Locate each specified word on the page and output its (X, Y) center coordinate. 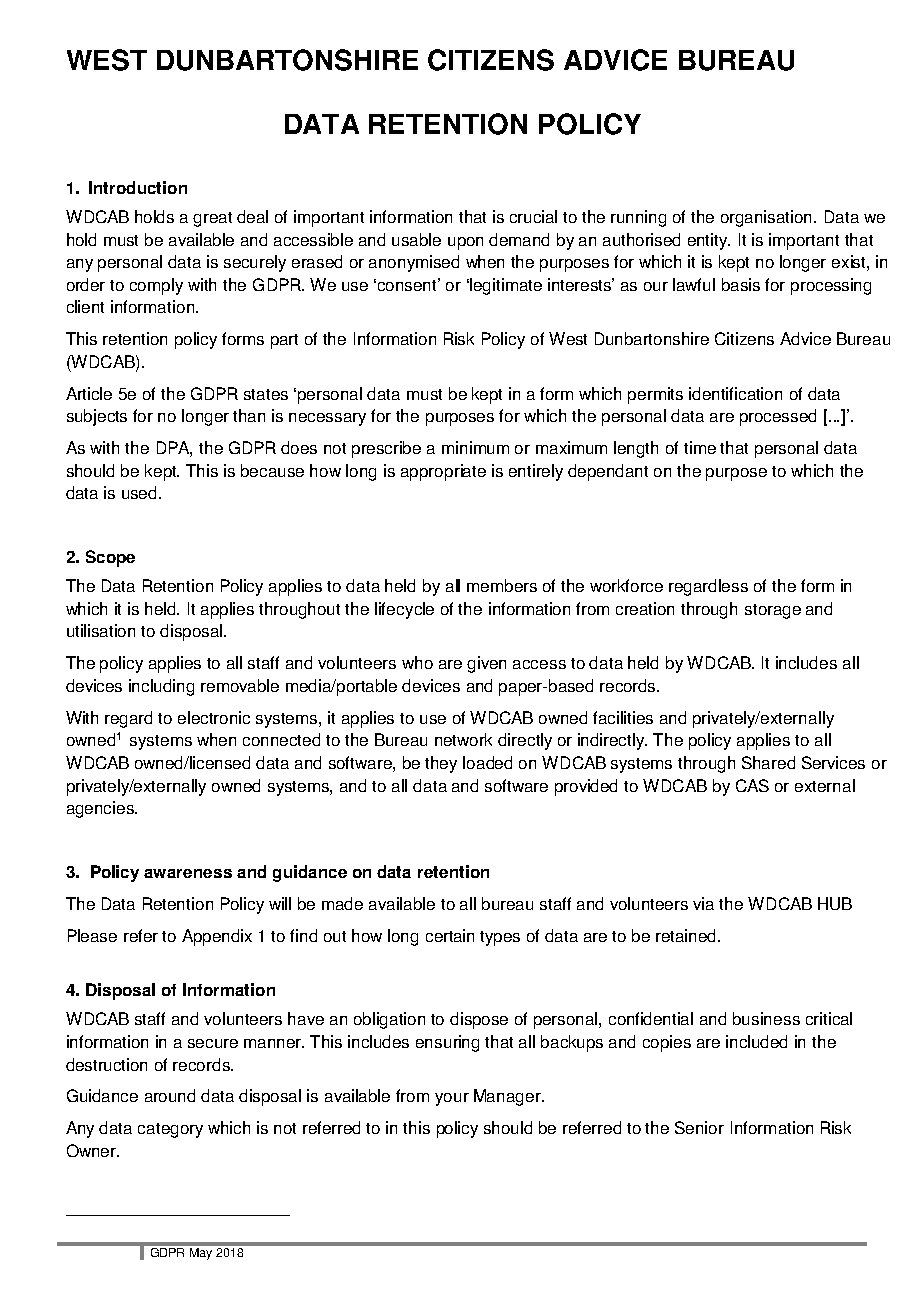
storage (773, 611)
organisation (768, 218)
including (161, 687)
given (486, 664)
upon (465, 243)
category (170, 1130)
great (212, 219)
